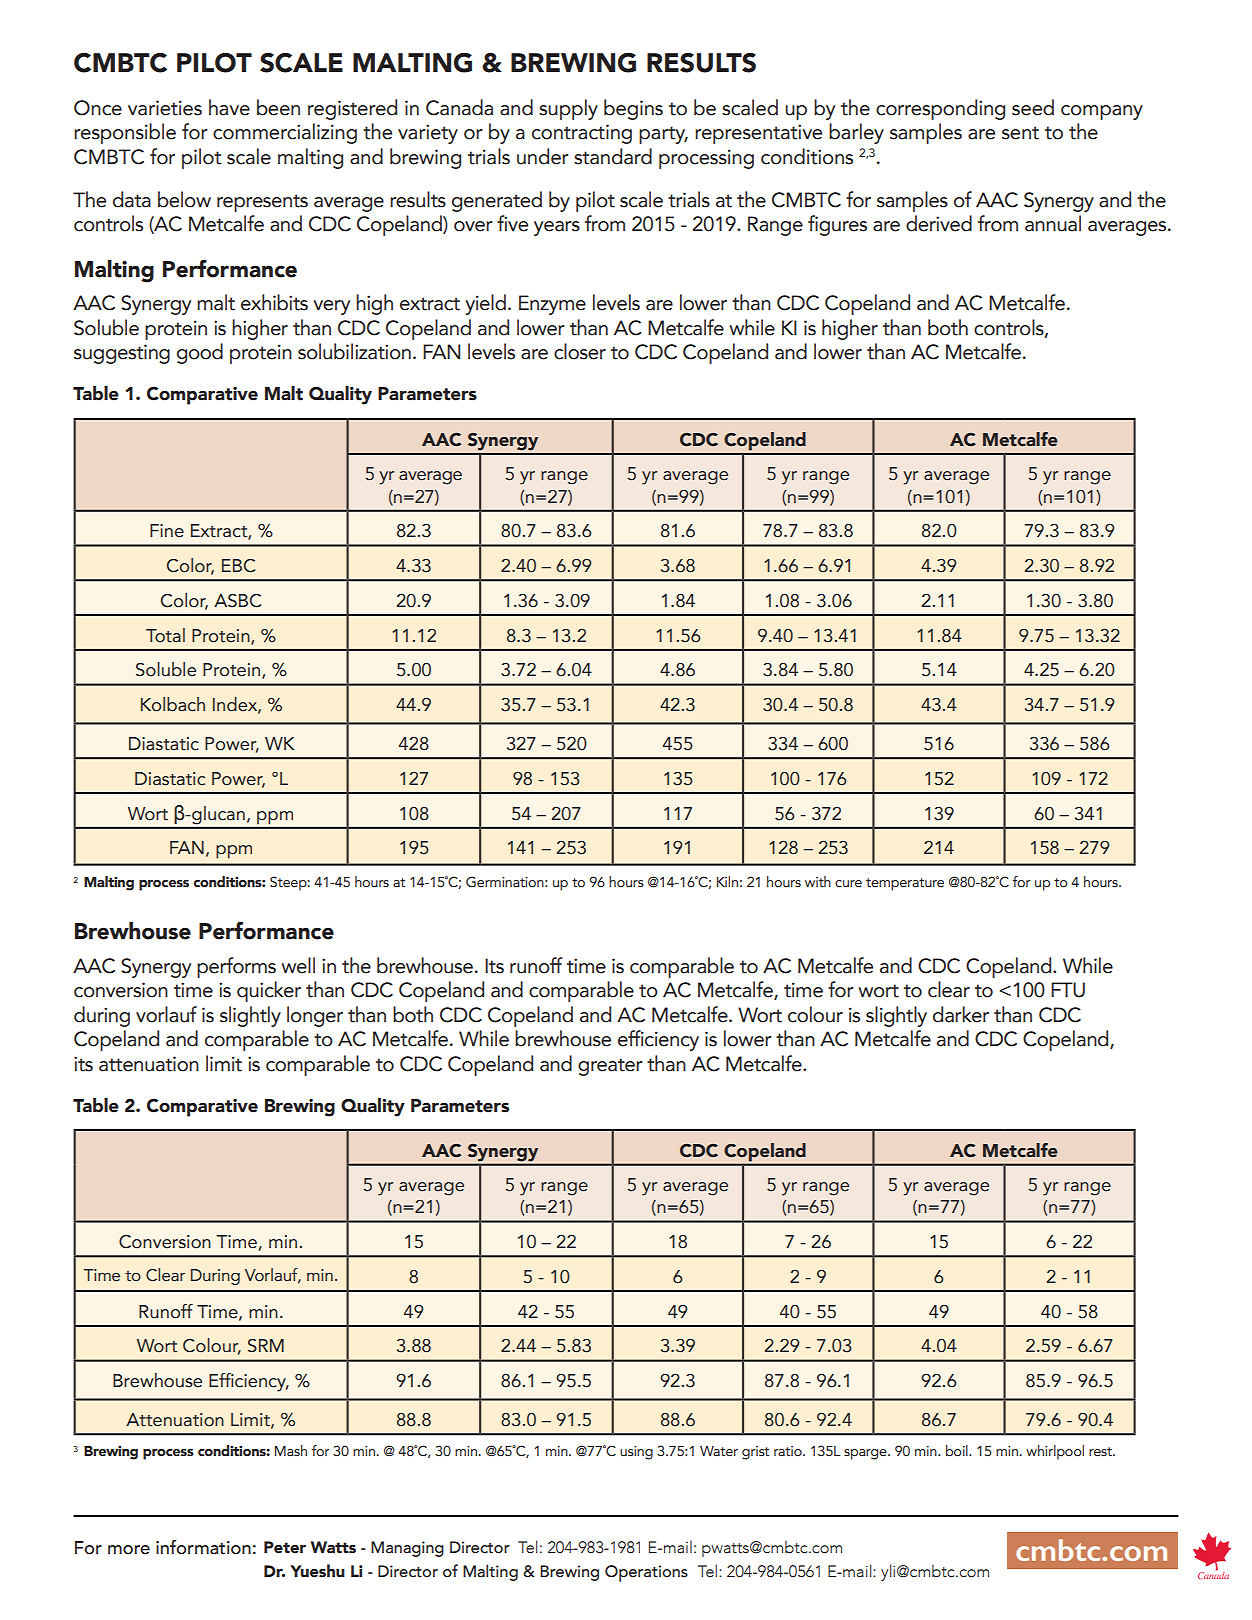 The image size is (1252, 1620). Describe the element at coordinates (610, 1067) in the image. I see `greater` at that location.
